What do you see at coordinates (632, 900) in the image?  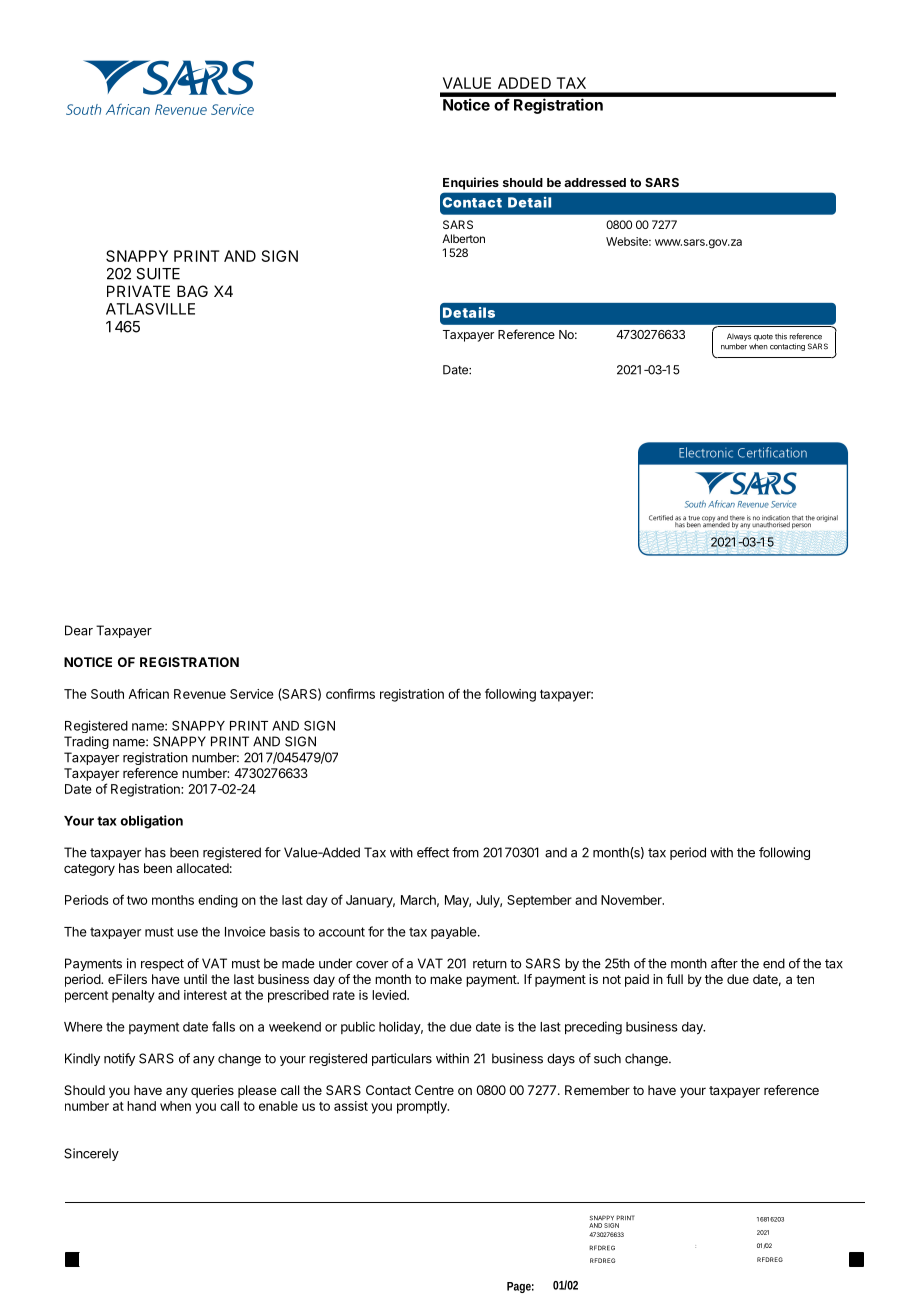 I see `November` at bounding box center [632, 900].
